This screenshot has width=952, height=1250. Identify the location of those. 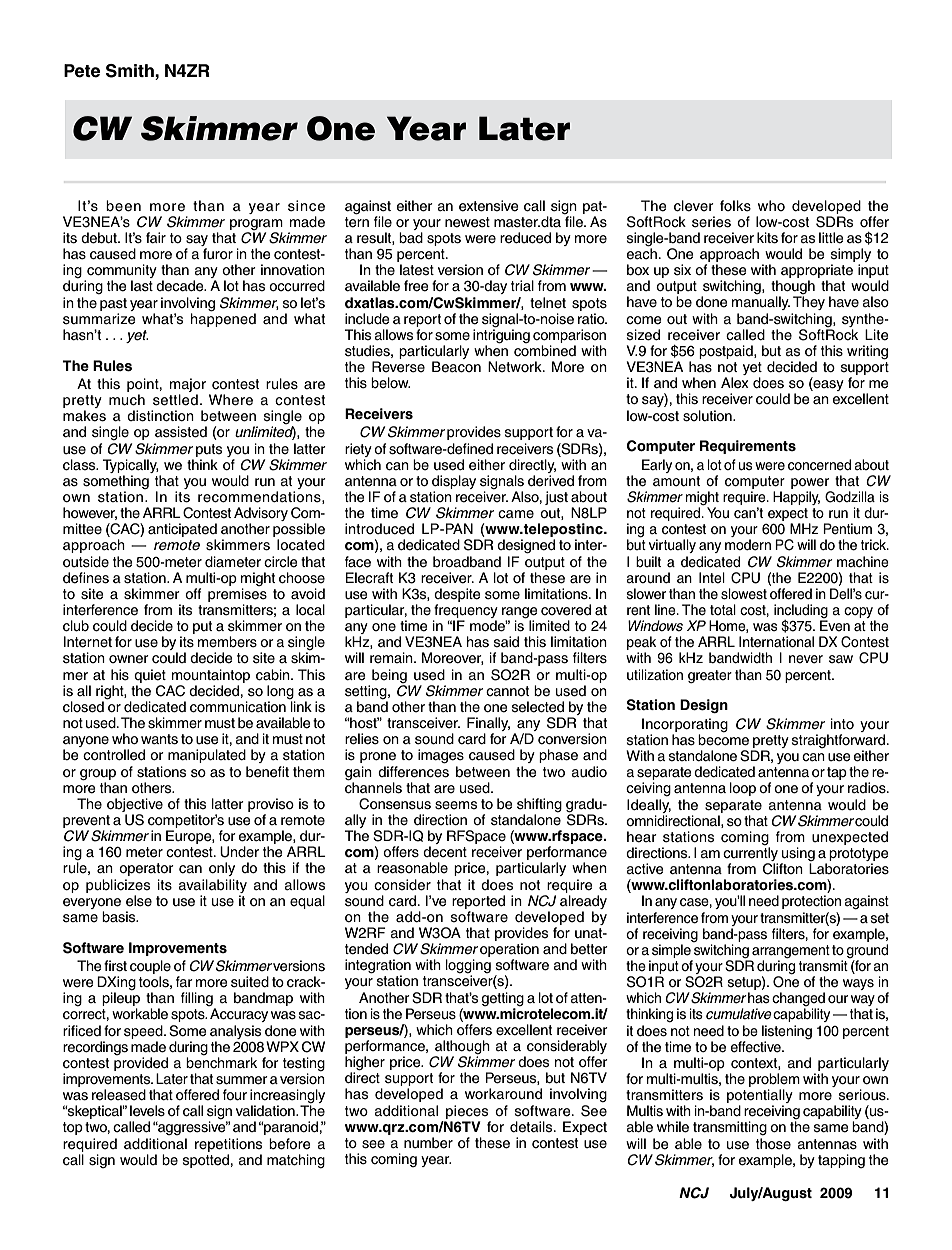
(773, 1144).
